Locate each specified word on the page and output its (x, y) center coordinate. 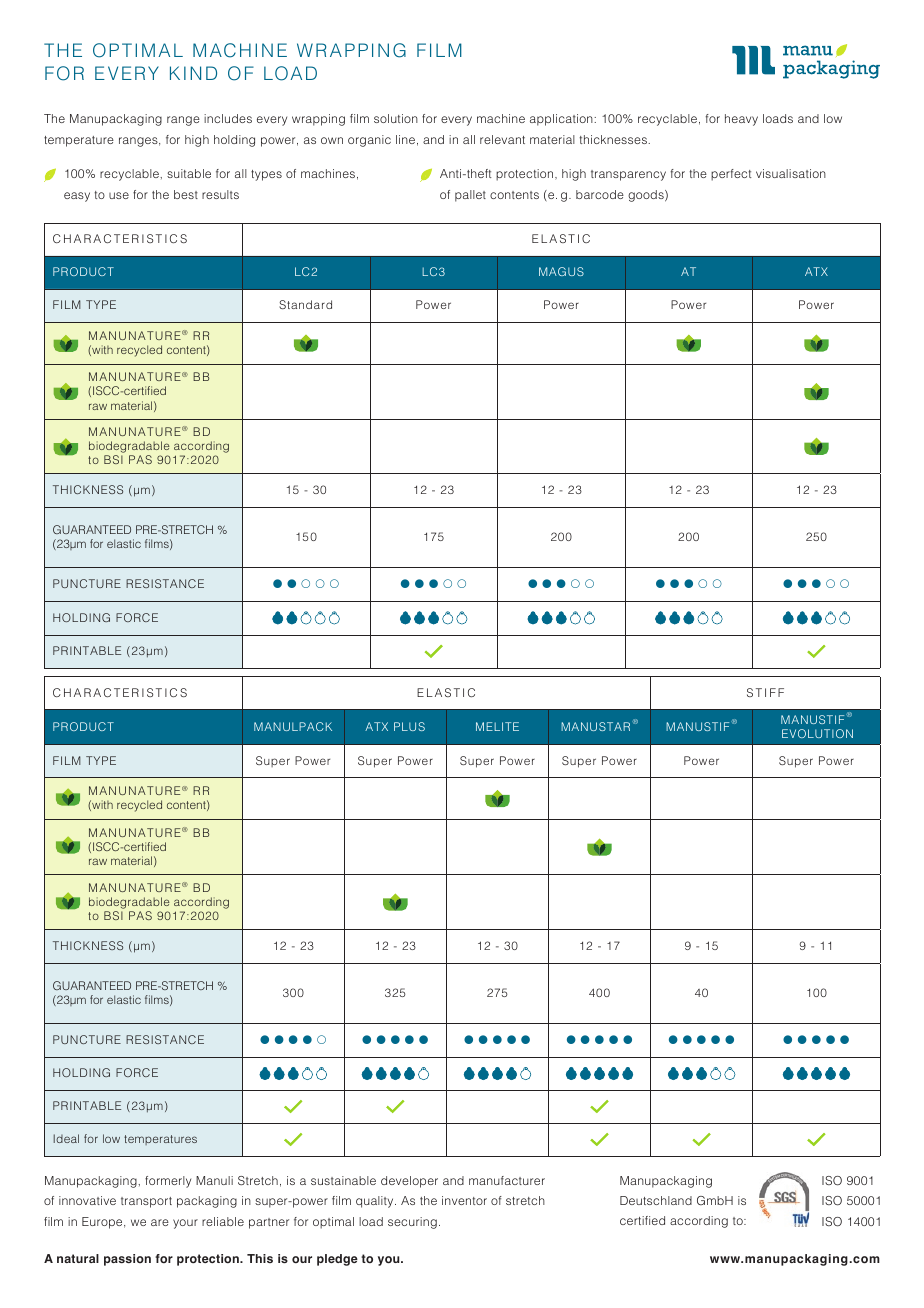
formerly (168, 1182)
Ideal (66, 1138)
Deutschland (656, 1200)
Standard (305, 304)
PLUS (409, 726)
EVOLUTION (817, 733)
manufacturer (507, 1180)
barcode (600, 194)
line (405, 139)
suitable (189, 173)
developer (409, 1182)
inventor (464, 1200)
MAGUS (561, 271)
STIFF (765, 692)
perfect (731, 175)
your (185, 1224)
